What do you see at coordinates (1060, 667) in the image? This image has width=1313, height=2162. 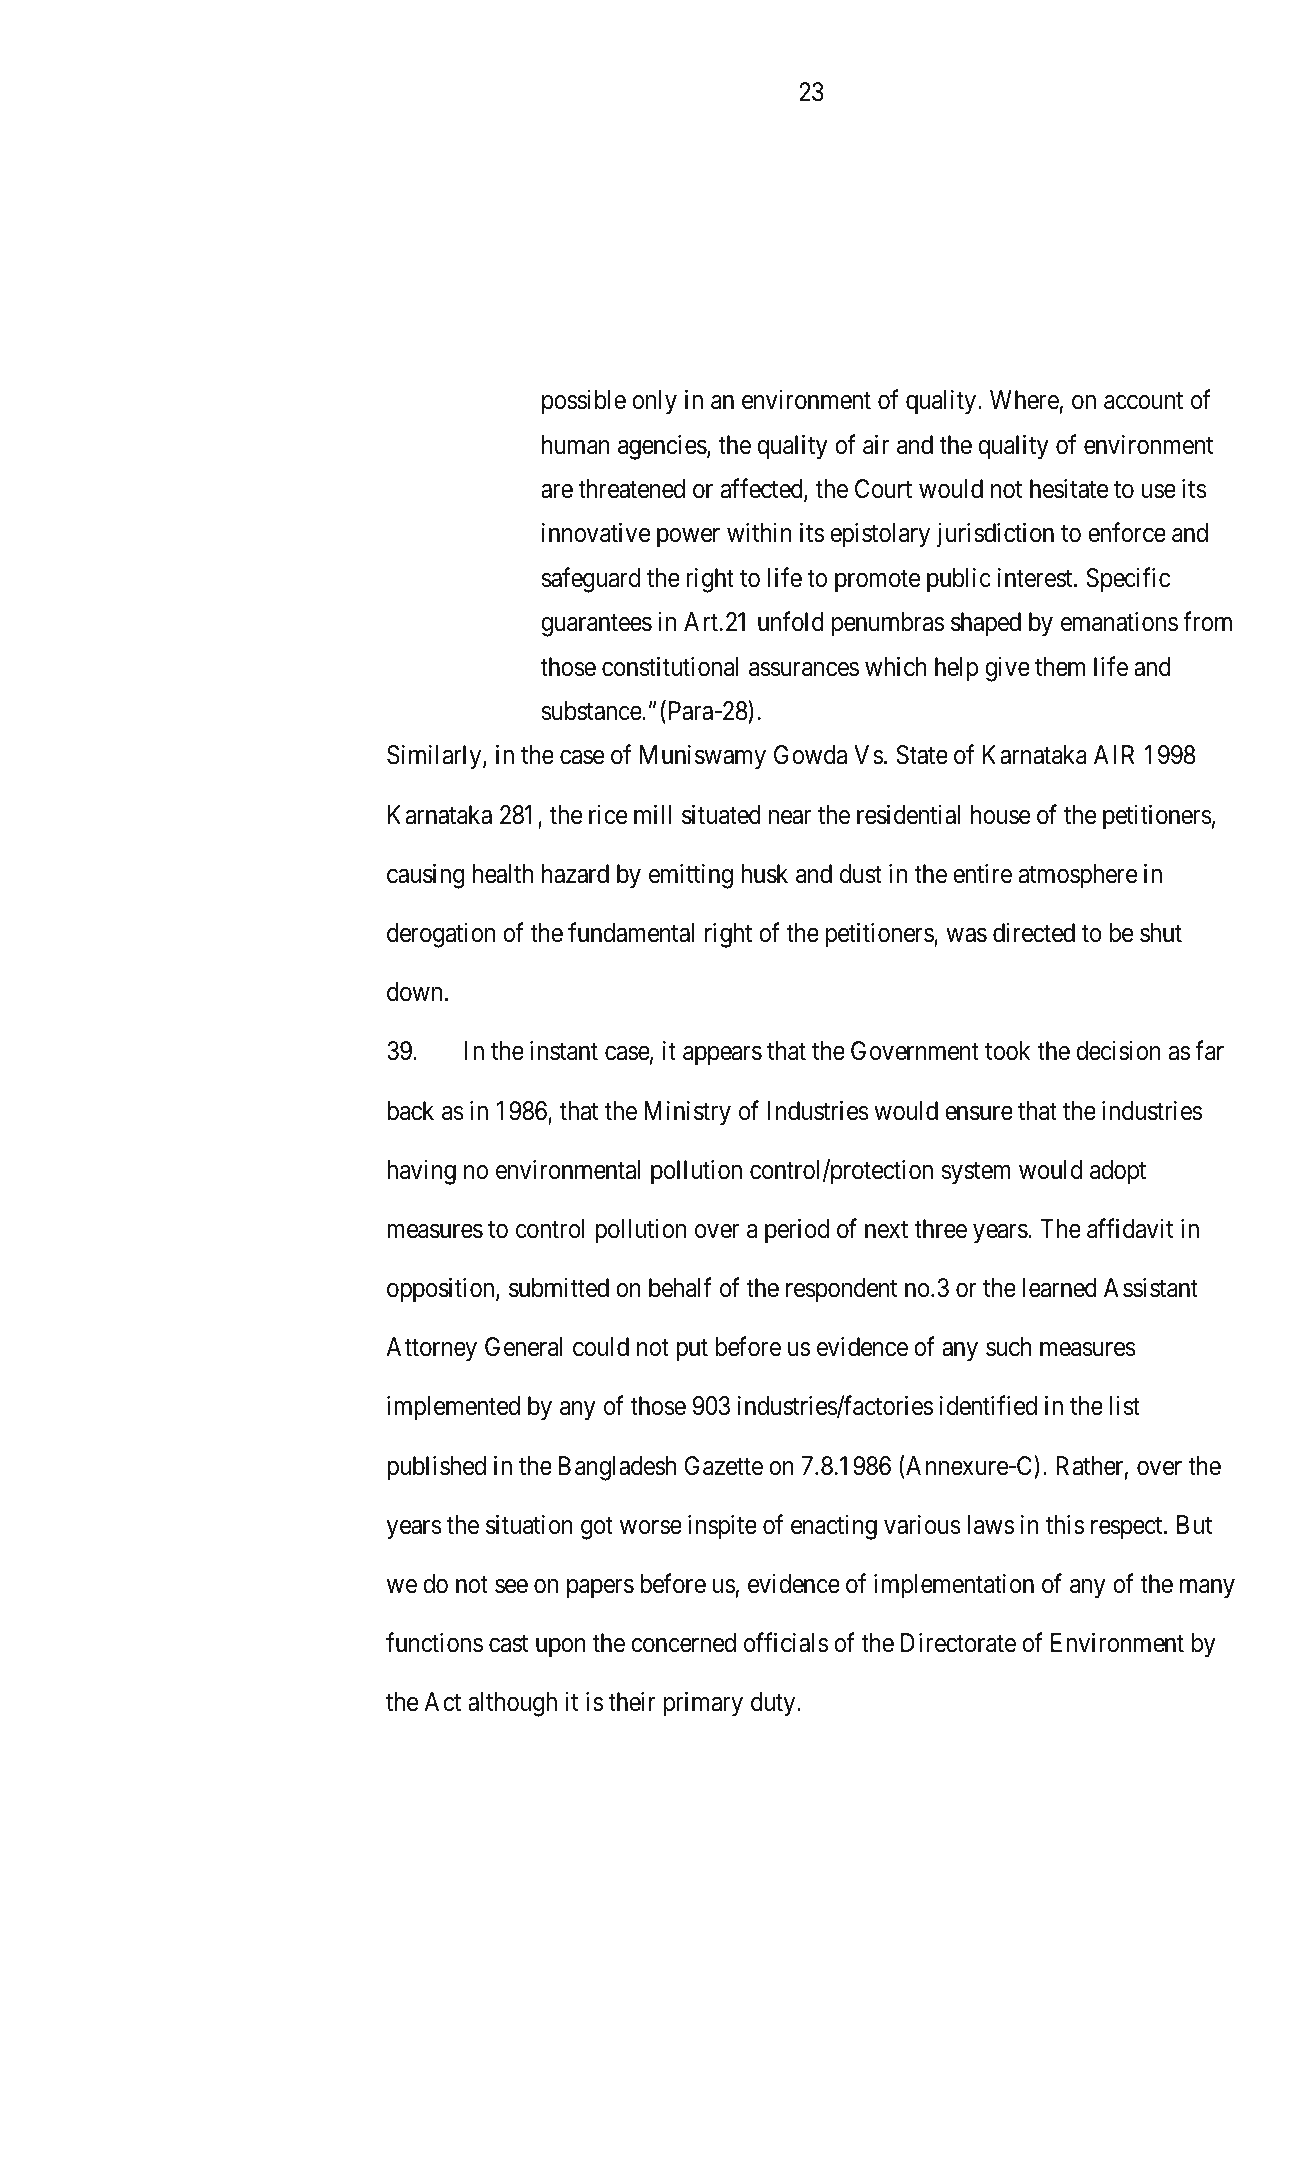 I see `them` at bounding box center [1060, 667].
